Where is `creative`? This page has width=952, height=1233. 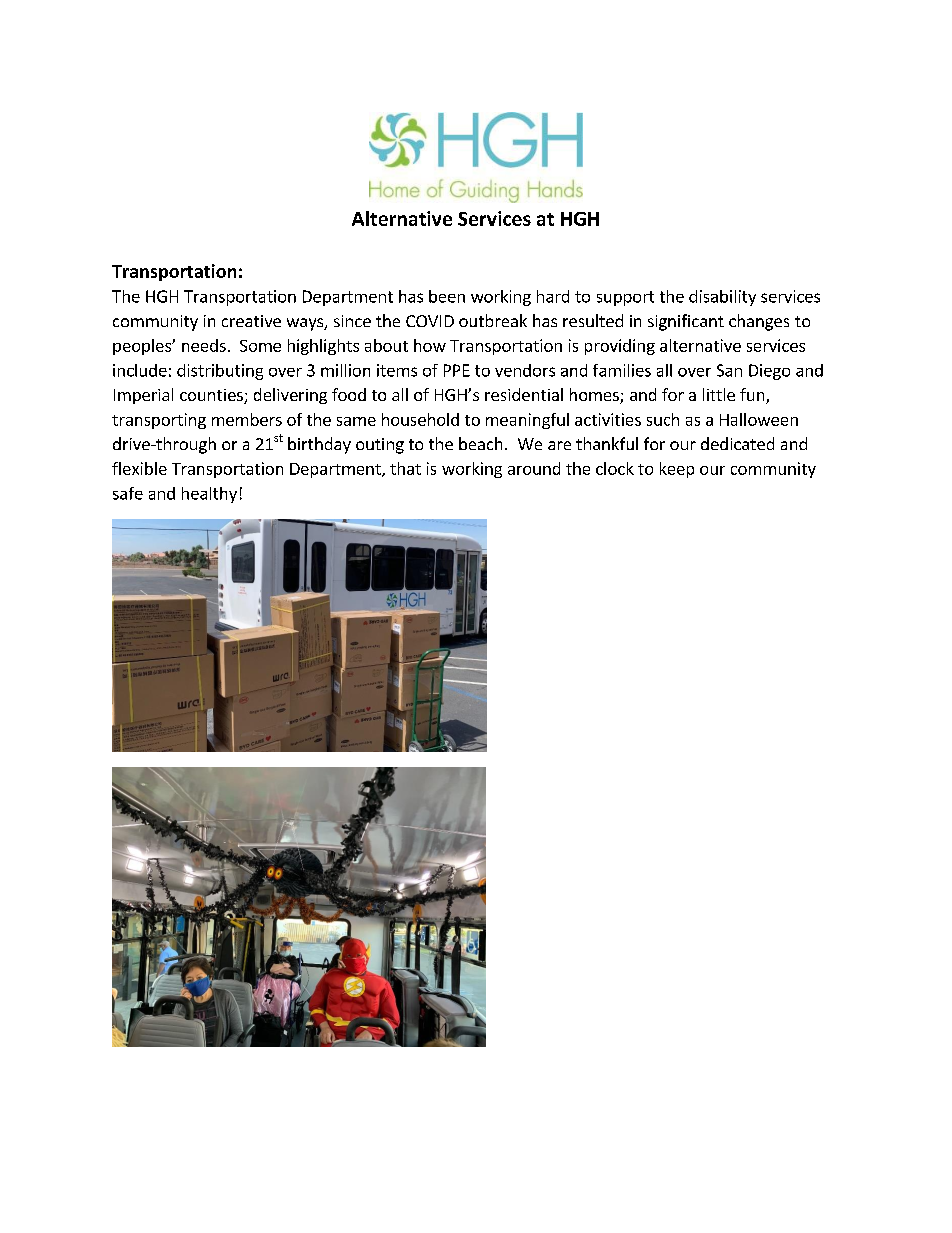 creative is located at coordinates (251, 321).
